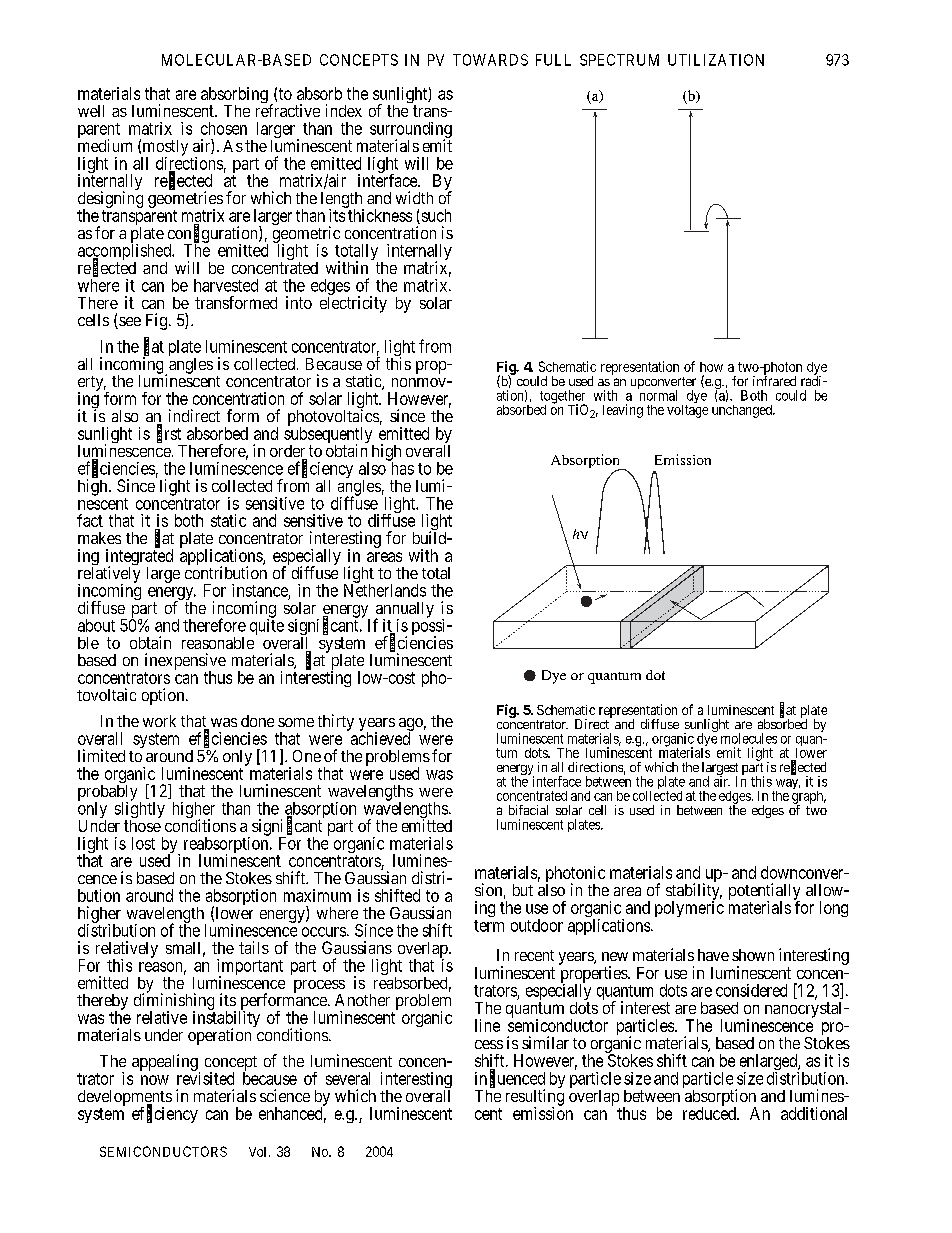  Describe the element at coordinates (404, 611) in the screenshot. I see `annually` at that location.
